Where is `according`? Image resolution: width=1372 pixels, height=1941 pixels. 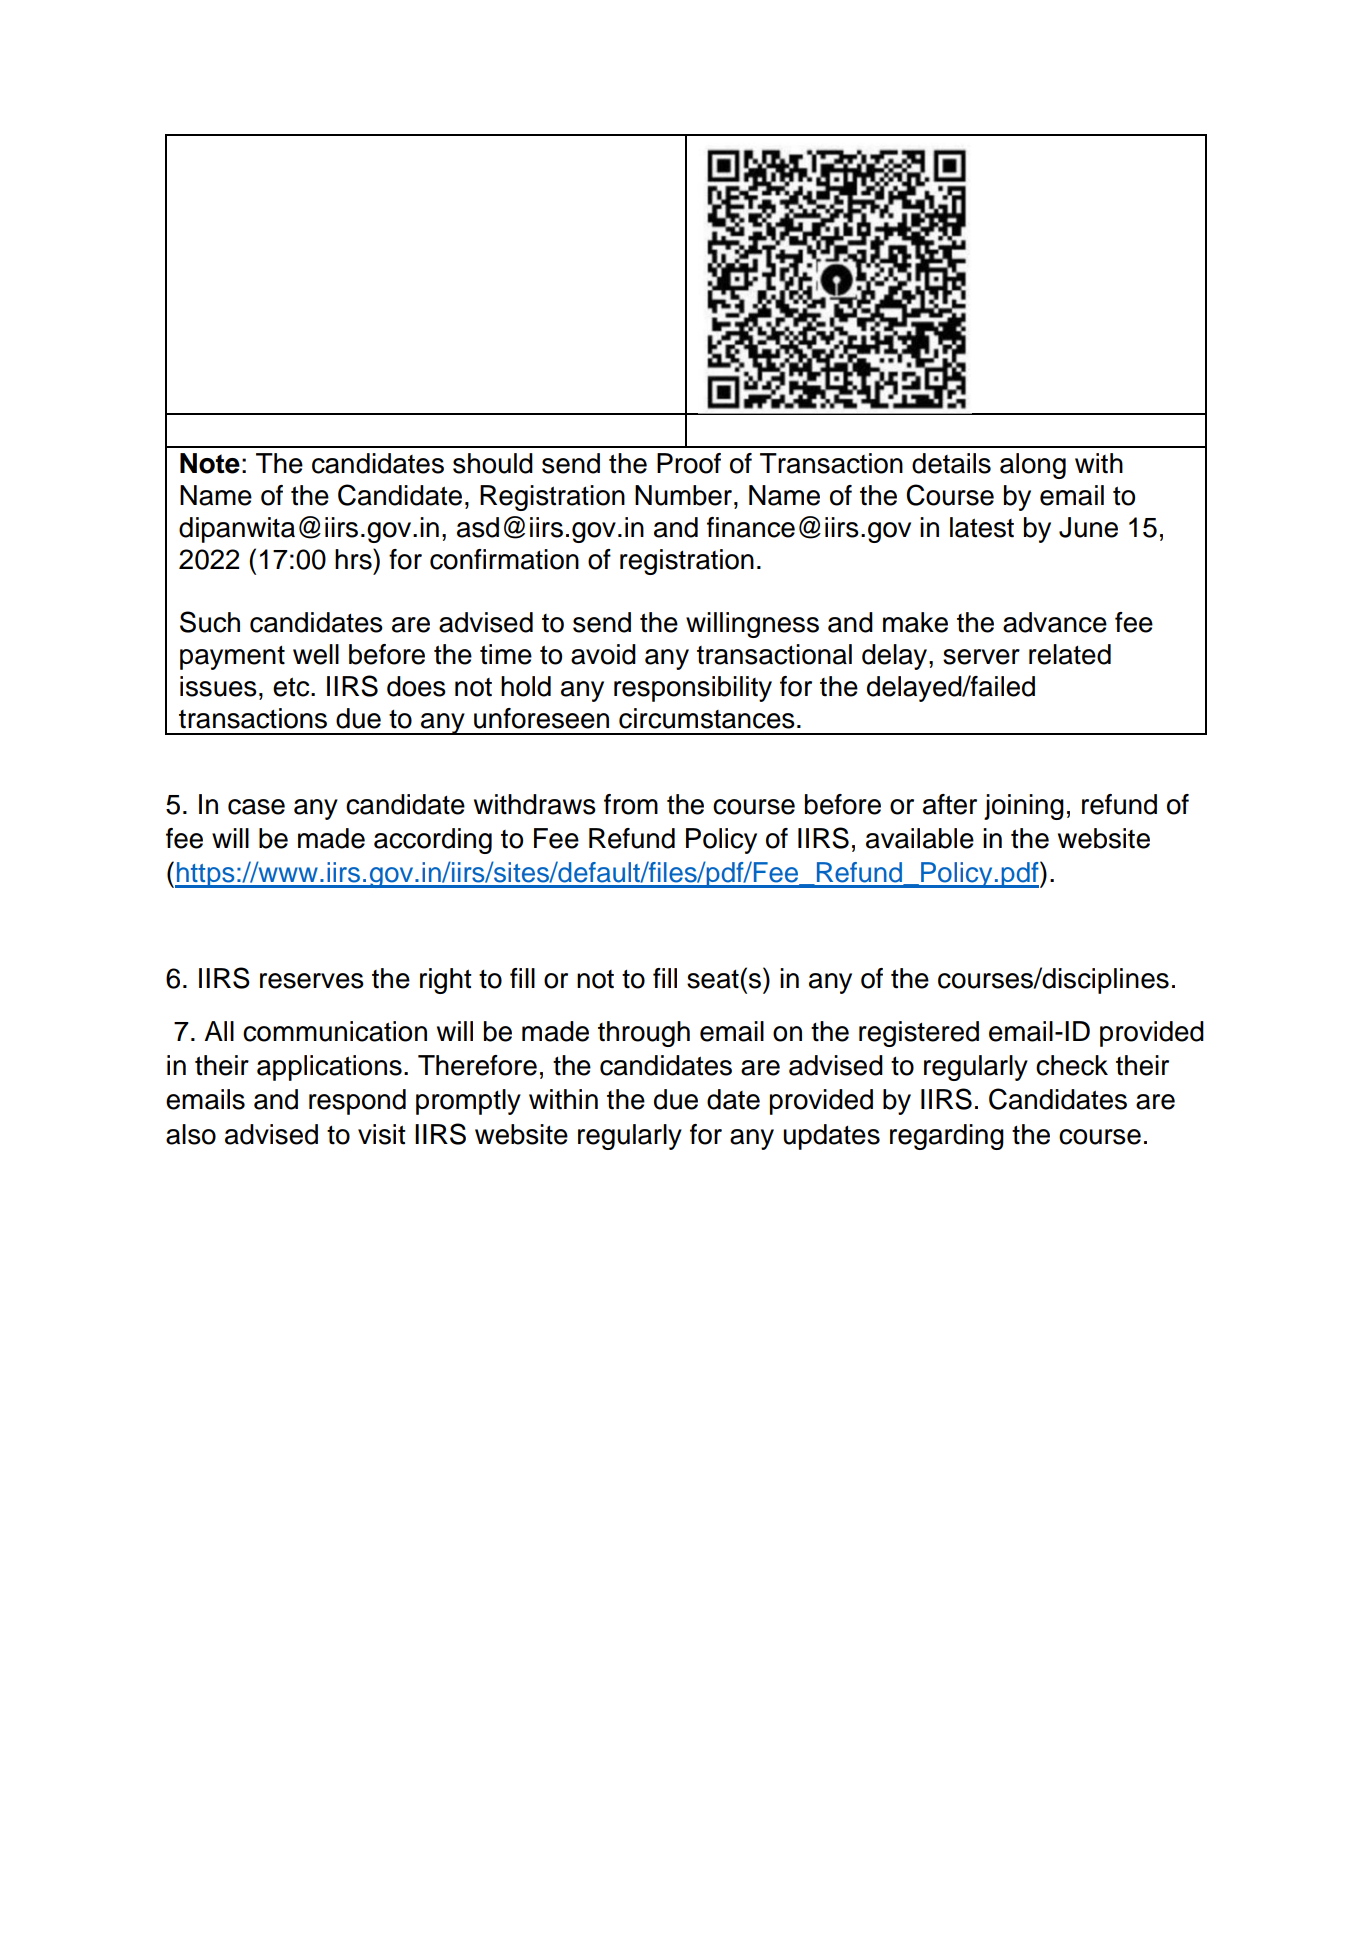 according is located at coordinates (433, 841).
